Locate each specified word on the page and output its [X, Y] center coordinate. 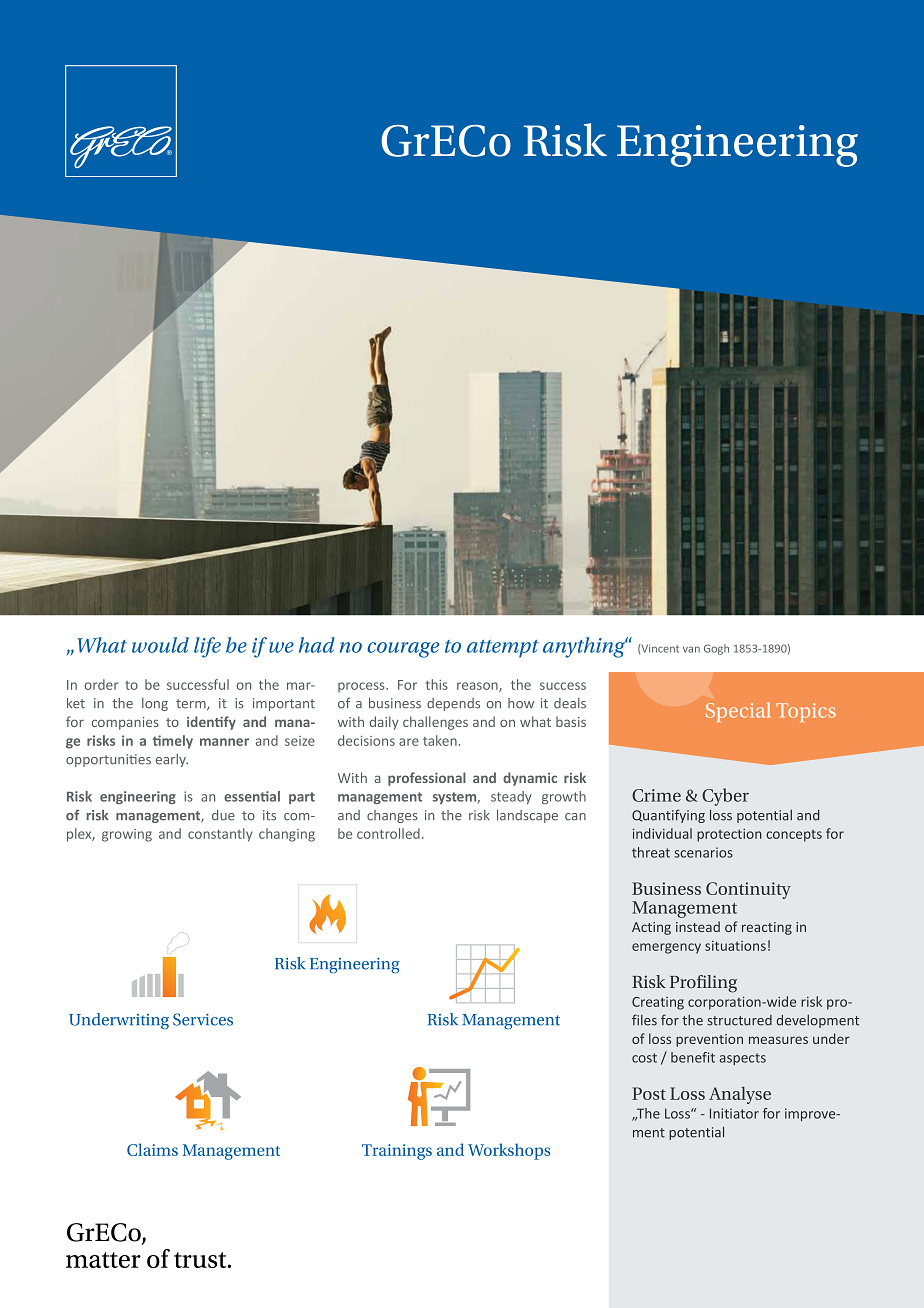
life [207, 647]
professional [427, 779]
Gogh [716, 649]
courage [403, 650]
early [172, 760]
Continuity [748, 890]
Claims [152, 1149]
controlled [388, 833]
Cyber [725, 797]
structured [739, 1020]
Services [203, 1019]
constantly [220, 835]
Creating [658, 1003]
